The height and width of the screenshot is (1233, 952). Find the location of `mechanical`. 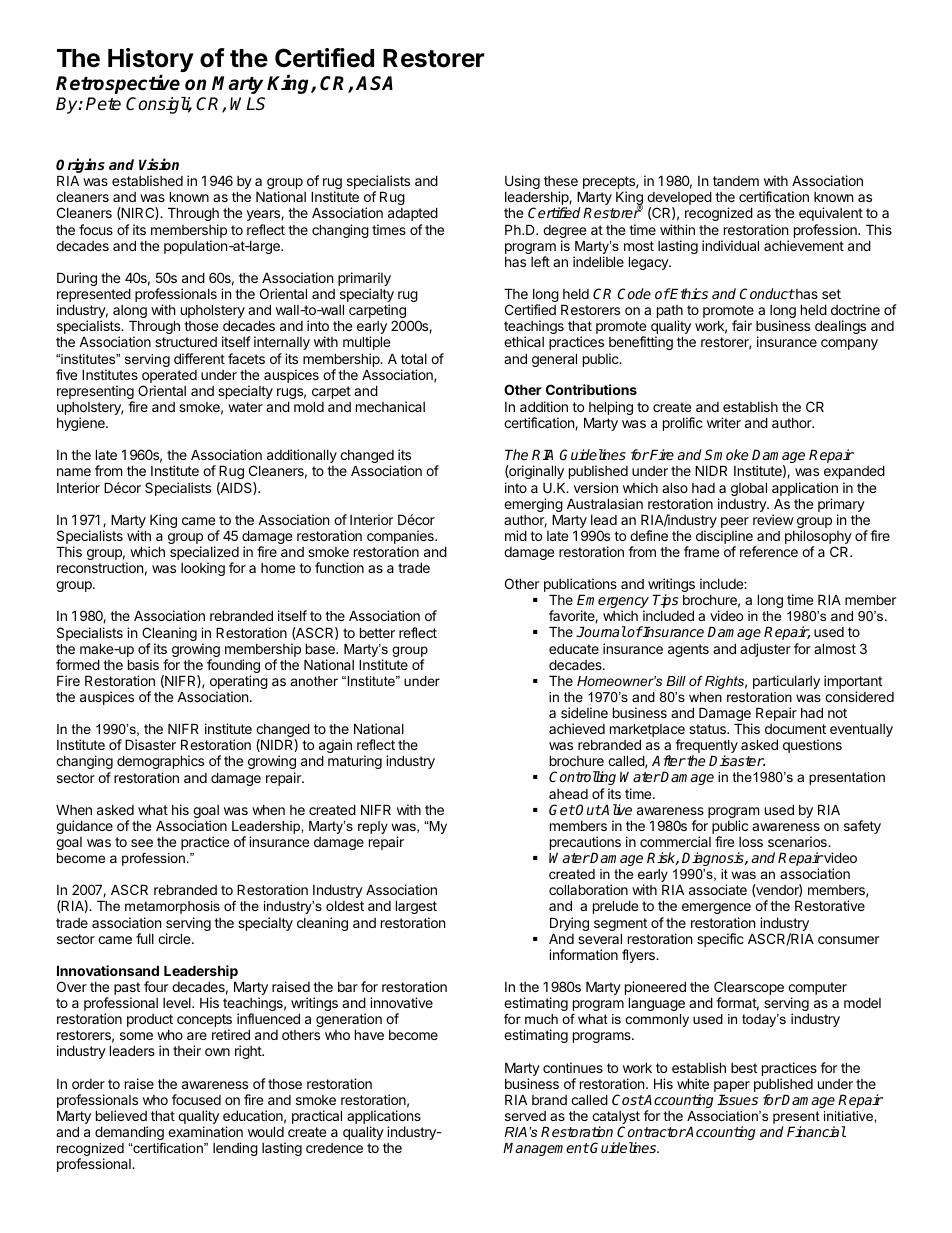

mechanical is located at coordinates (390, 406).
